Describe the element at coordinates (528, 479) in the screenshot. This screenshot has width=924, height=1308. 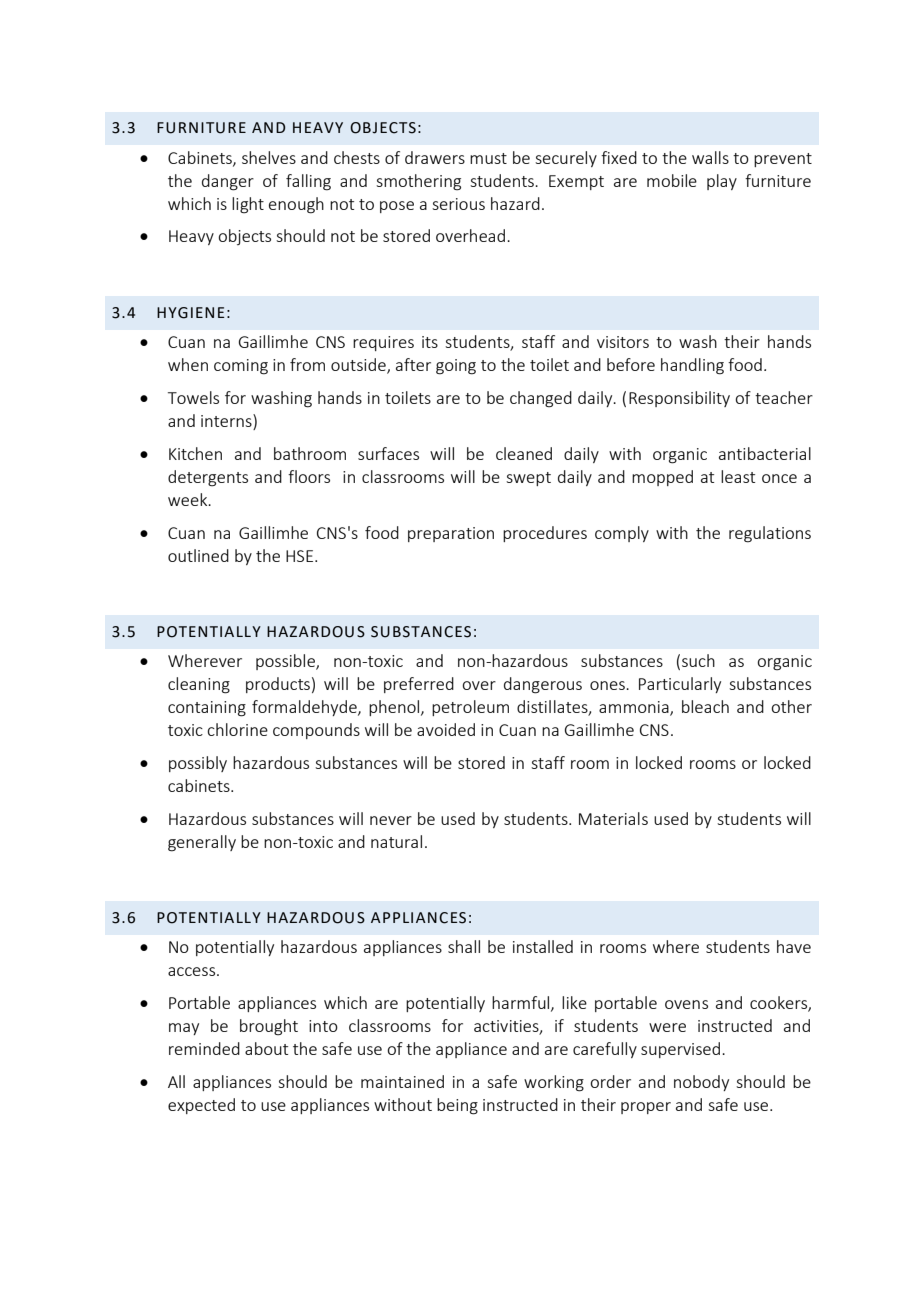
I see `swept` at that location.
